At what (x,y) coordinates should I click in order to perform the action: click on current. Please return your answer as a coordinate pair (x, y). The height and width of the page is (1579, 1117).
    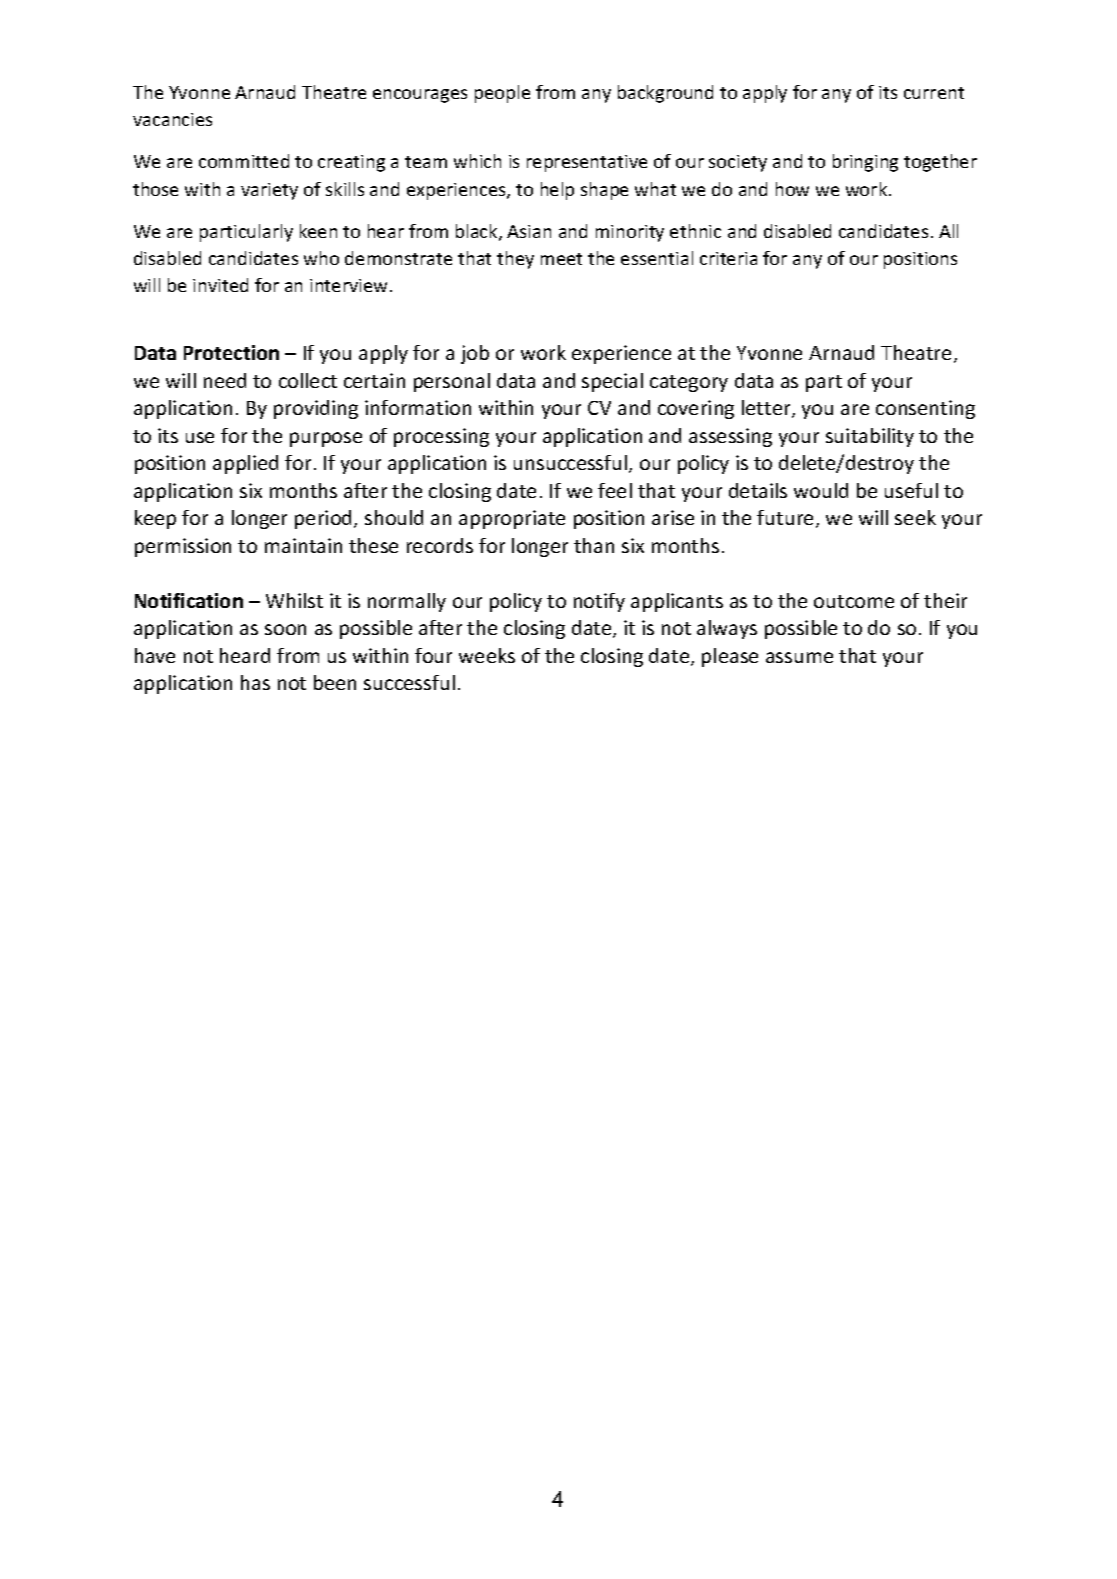
    Looking at the image, I should click on (934, 93).
